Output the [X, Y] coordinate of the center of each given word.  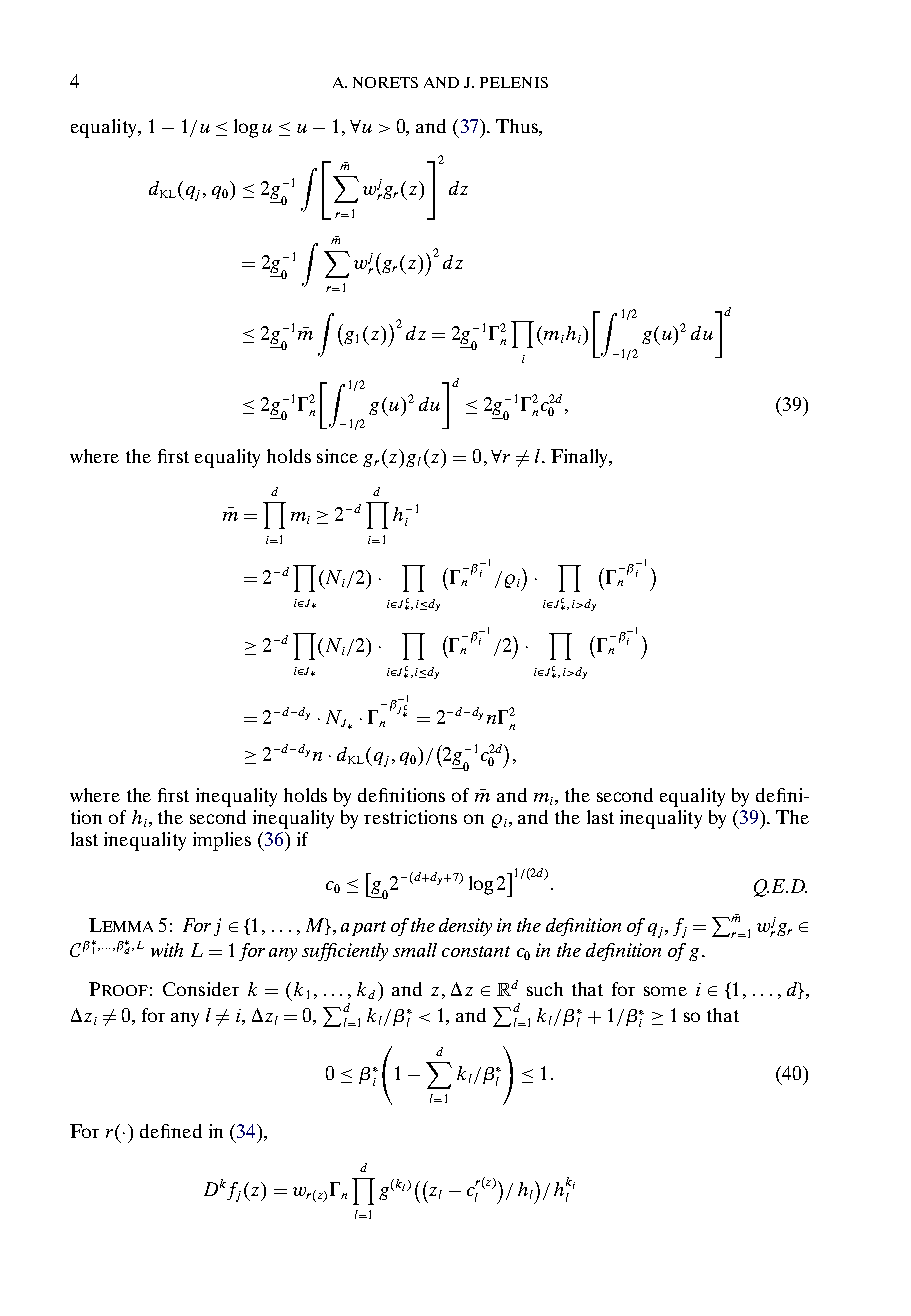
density [465, 927]
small [415, 950]
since [337, 456]
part [369, 928]
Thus [518, 127]
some [665, 991]
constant [476, 951]
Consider [201, 989]
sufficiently [345, 952]
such [545, 989]
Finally [580, 458]
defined [171, 1131]
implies [222, 841]
